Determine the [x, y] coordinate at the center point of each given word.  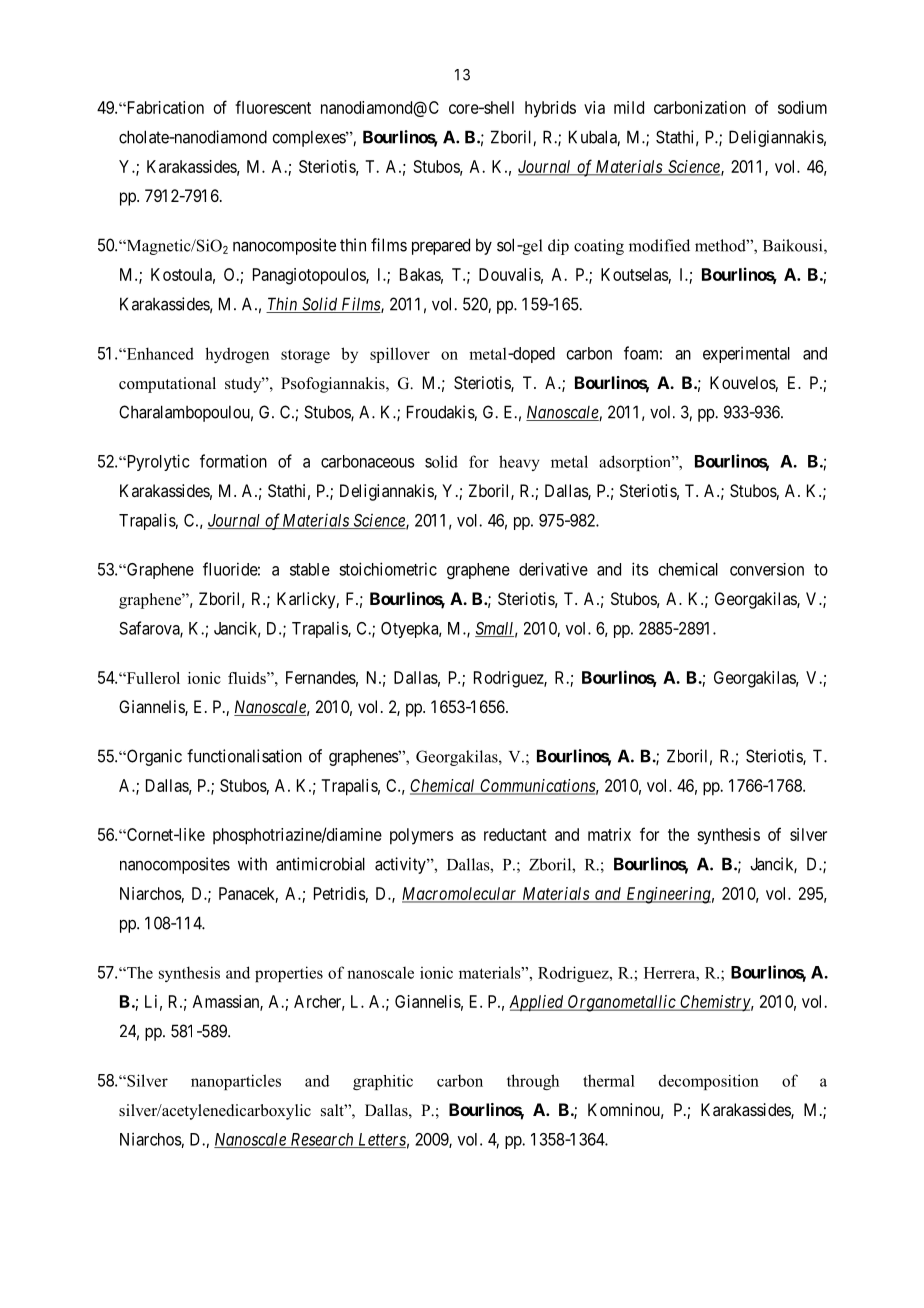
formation [233, 461]
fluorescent [273, 107]
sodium [802, 107]
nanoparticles [236, 1082]
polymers [422, 836]
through [533, 1082]
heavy [519, 463]
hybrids [550, 109]
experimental [746, 354]
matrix [609, 834]
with [252, 864]
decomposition [709, 1082]
